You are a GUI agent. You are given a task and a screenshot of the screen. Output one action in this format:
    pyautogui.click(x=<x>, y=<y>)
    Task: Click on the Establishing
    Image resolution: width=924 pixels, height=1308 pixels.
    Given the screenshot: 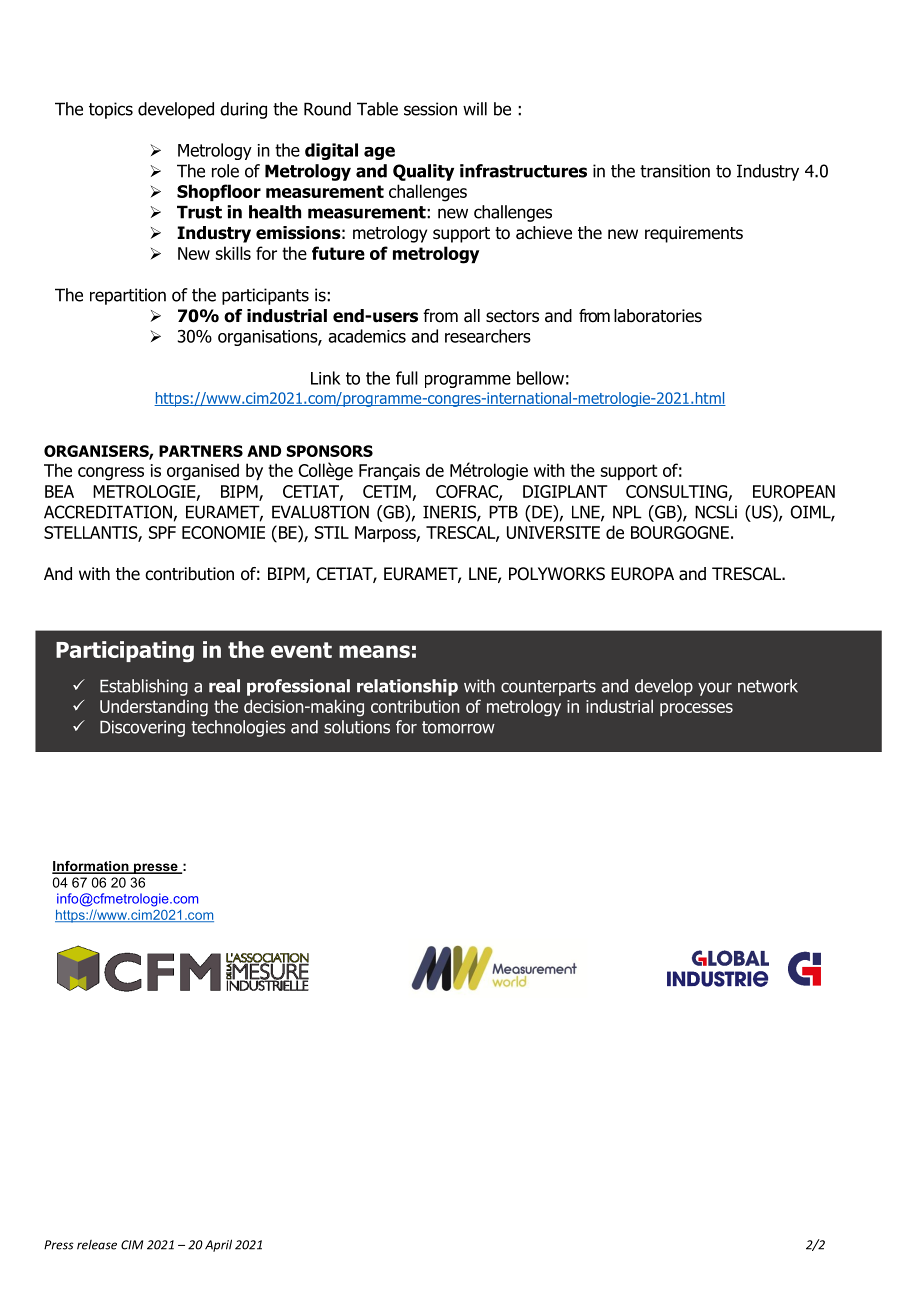 What is the action you would take?
    pyautogui.click(x=144, y=687)
